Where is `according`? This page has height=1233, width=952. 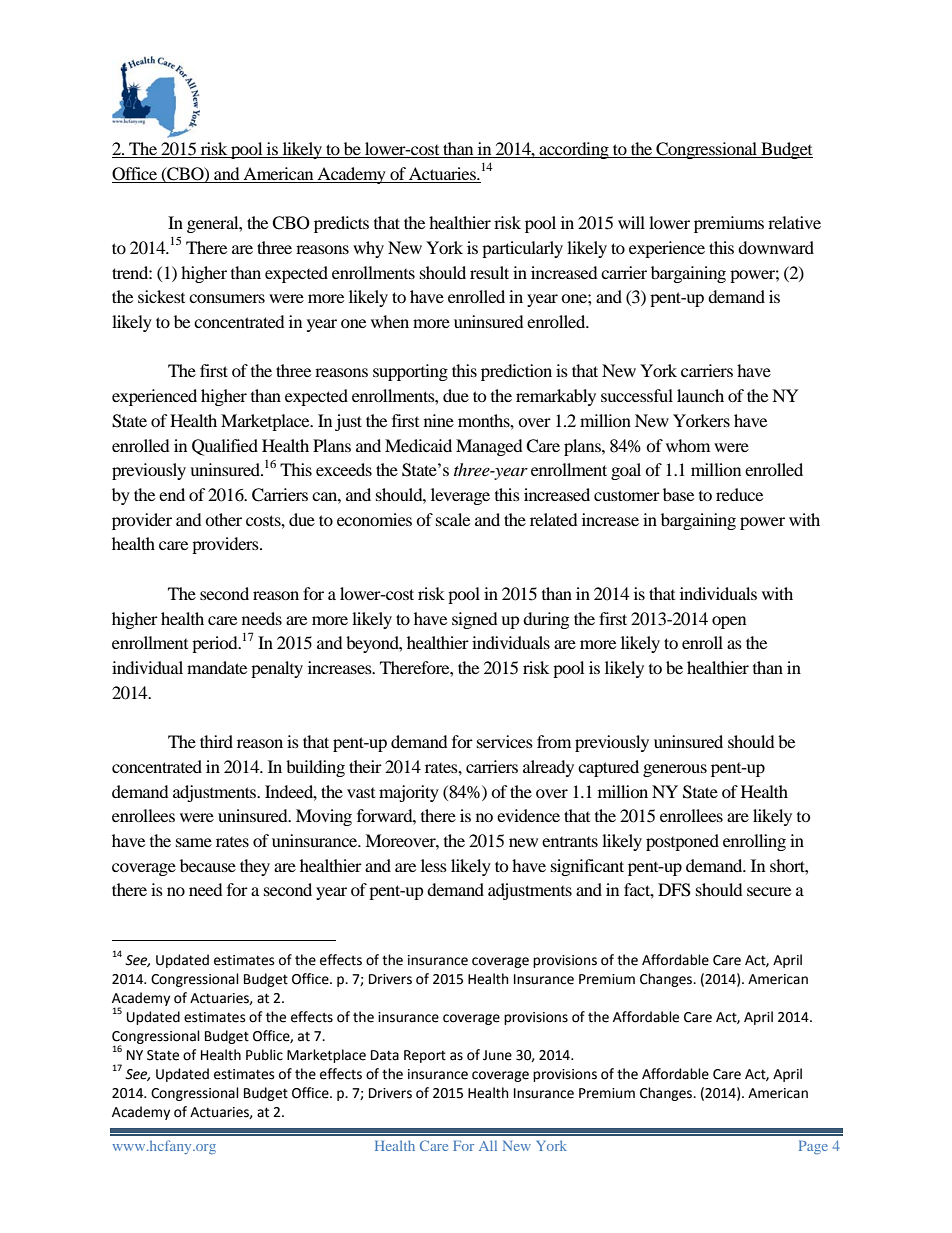
according is located at coordinates (574, 150).
